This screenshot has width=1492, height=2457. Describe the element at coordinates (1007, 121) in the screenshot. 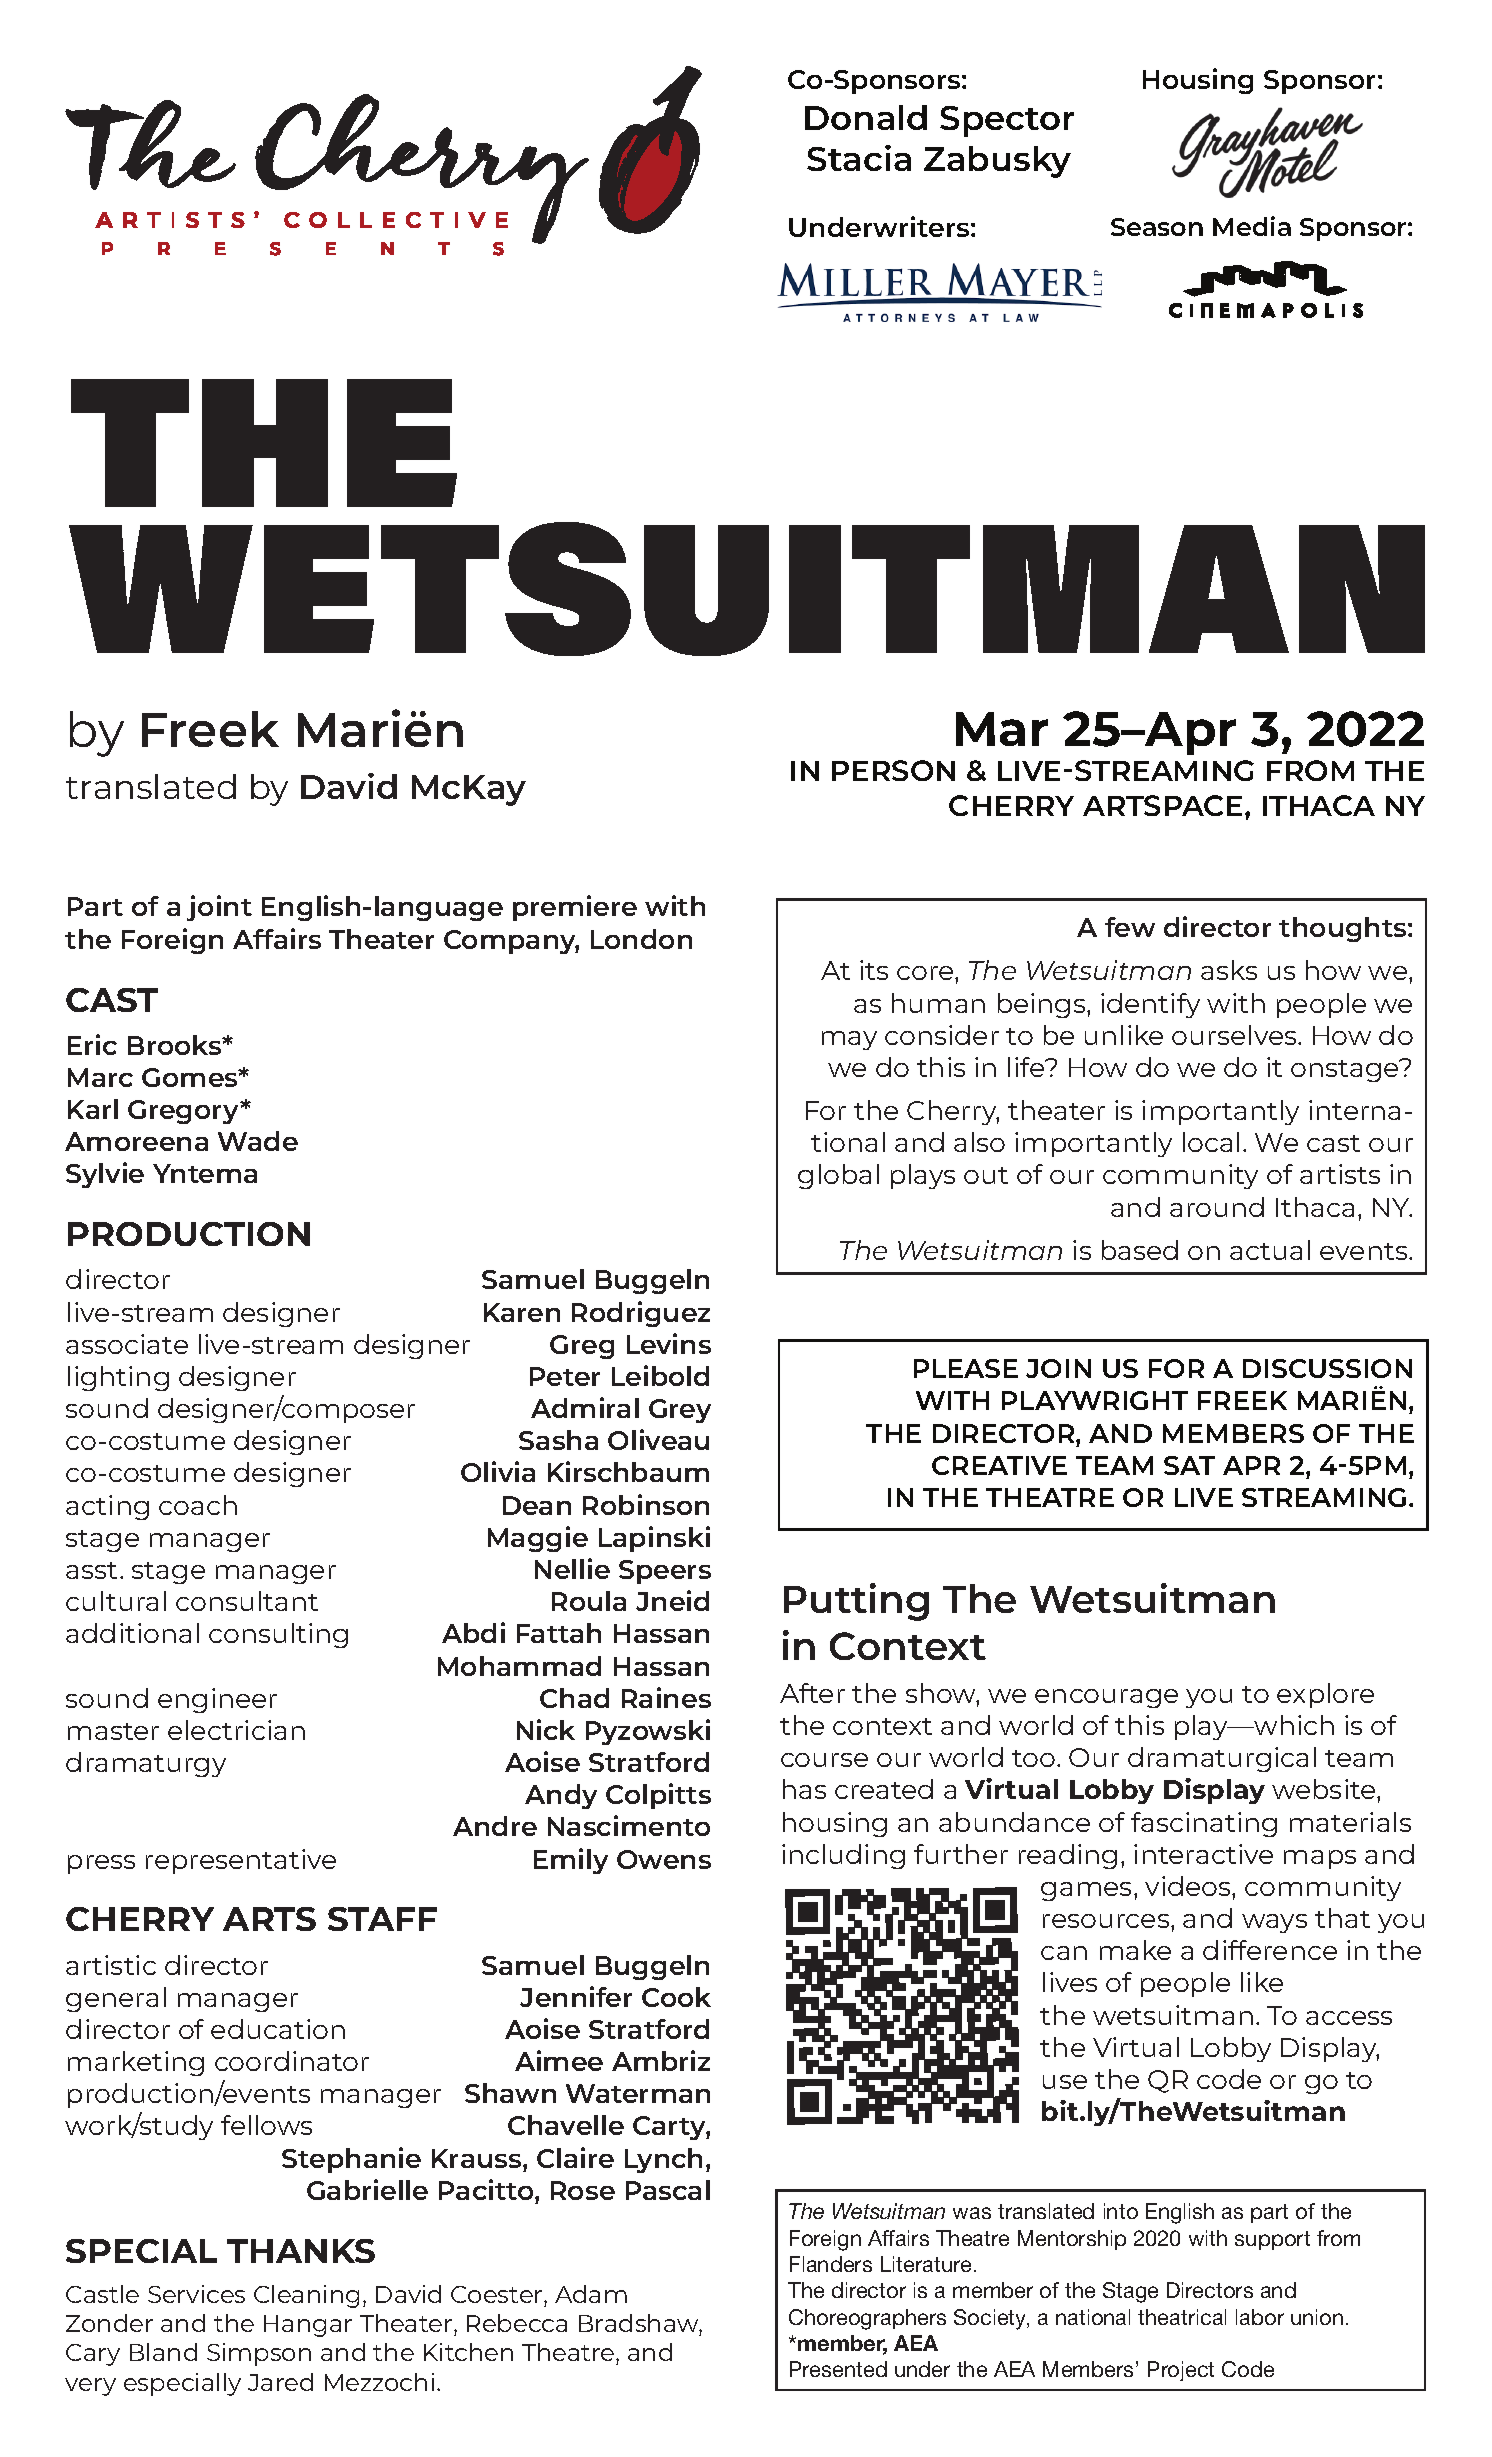

I see `Spector` at that location.
